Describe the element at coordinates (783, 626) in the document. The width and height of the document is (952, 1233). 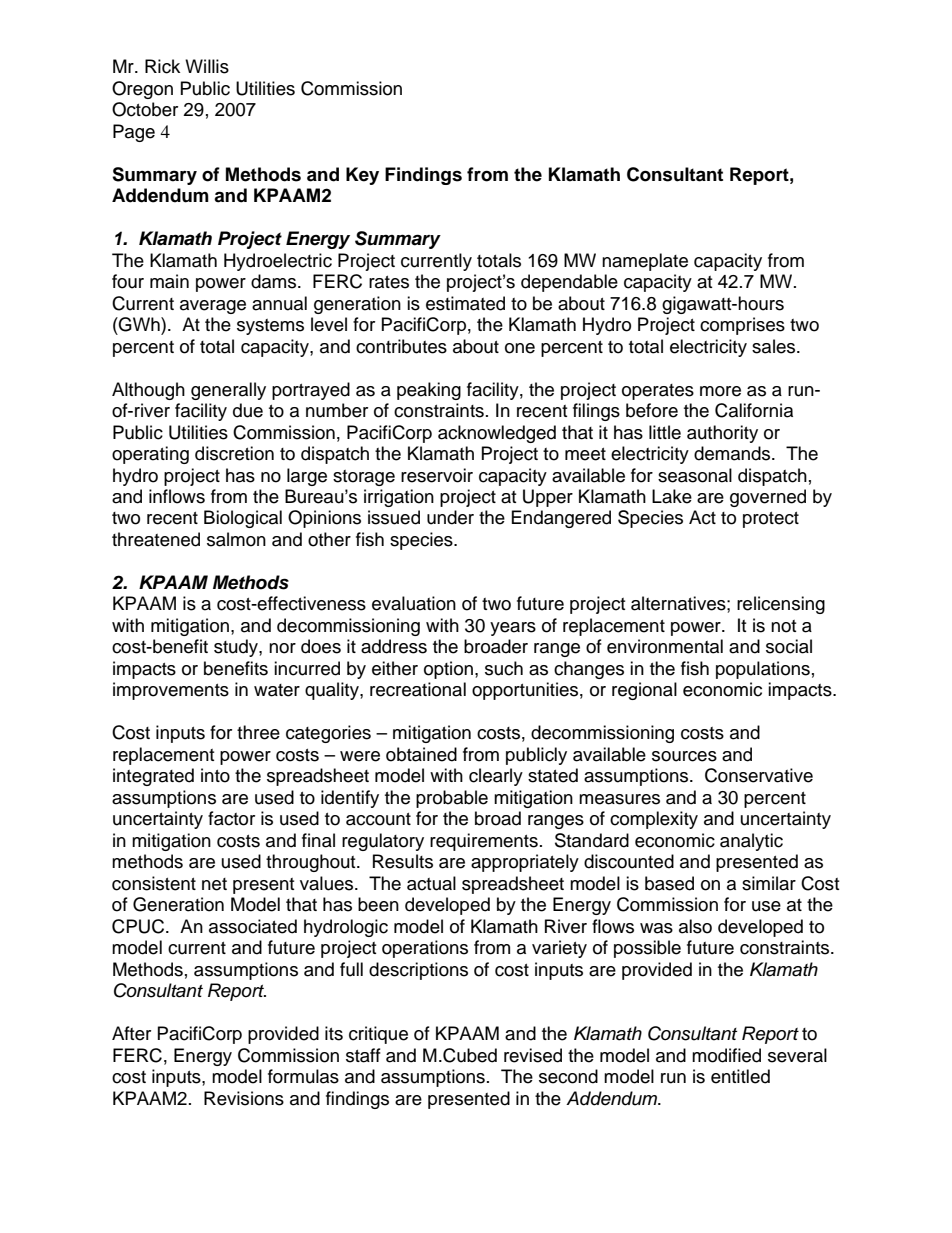
I see `not` at that location.
